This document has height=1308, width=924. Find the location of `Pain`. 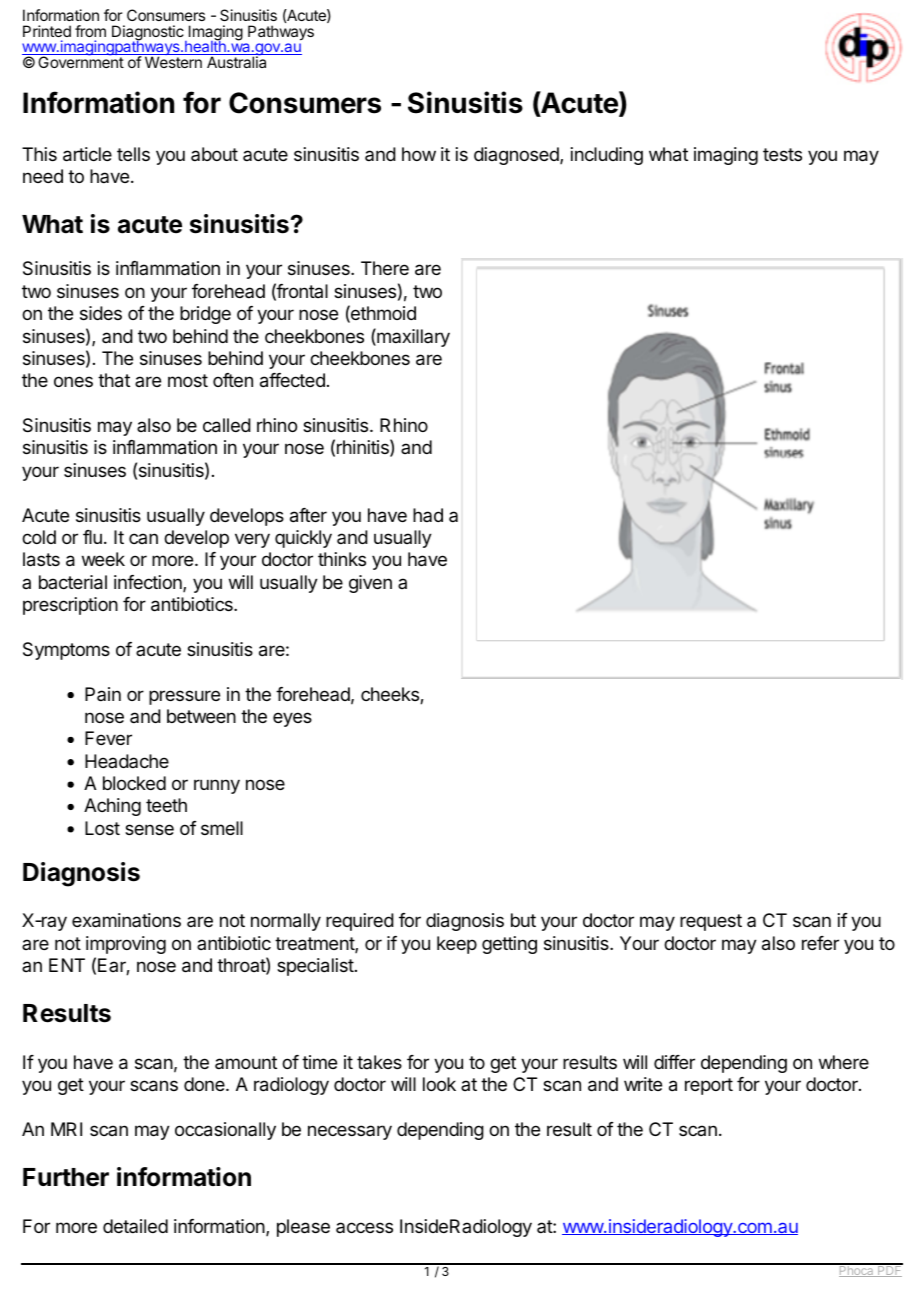

Pain is located at coordinates (103, 694).
